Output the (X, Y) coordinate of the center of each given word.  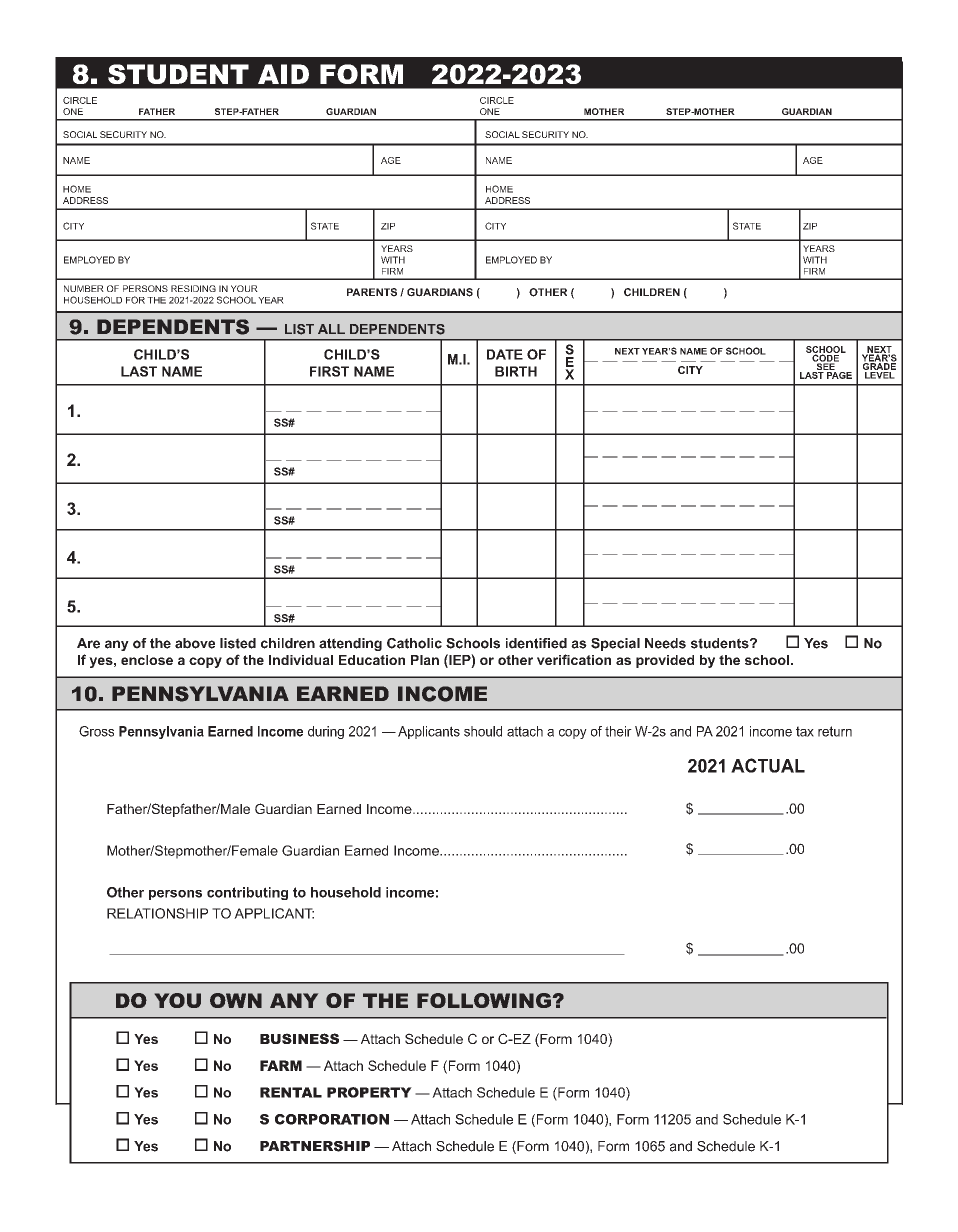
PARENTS (372, 292)
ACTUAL (768, 765)
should (483, 731)
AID (283, 74)
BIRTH (516, 371)
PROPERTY (369, 1092)
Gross (96, 731)
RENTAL (291, 1092)
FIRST (329, 371)
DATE (505, 354)
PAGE (838, 374)
